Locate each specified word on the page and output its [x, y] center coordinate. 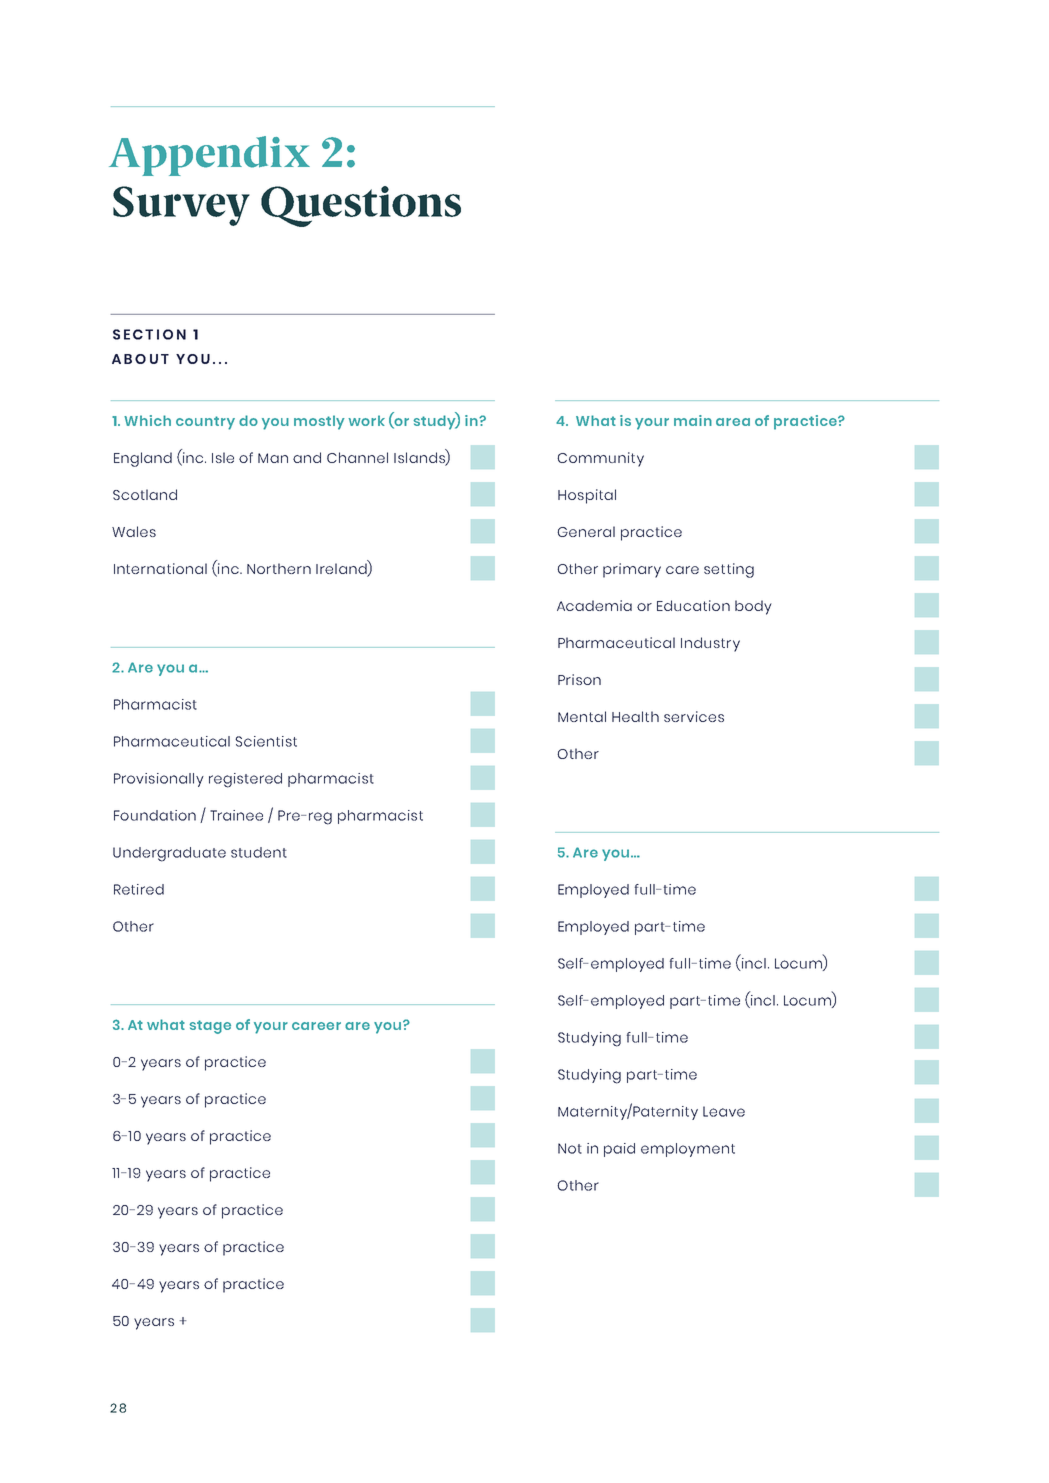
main [693, 420]
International [160, 568]
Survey [181, 206]
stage [210, 1027]
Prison [579, 679]
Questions [361, 206]
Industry [710, 644]
